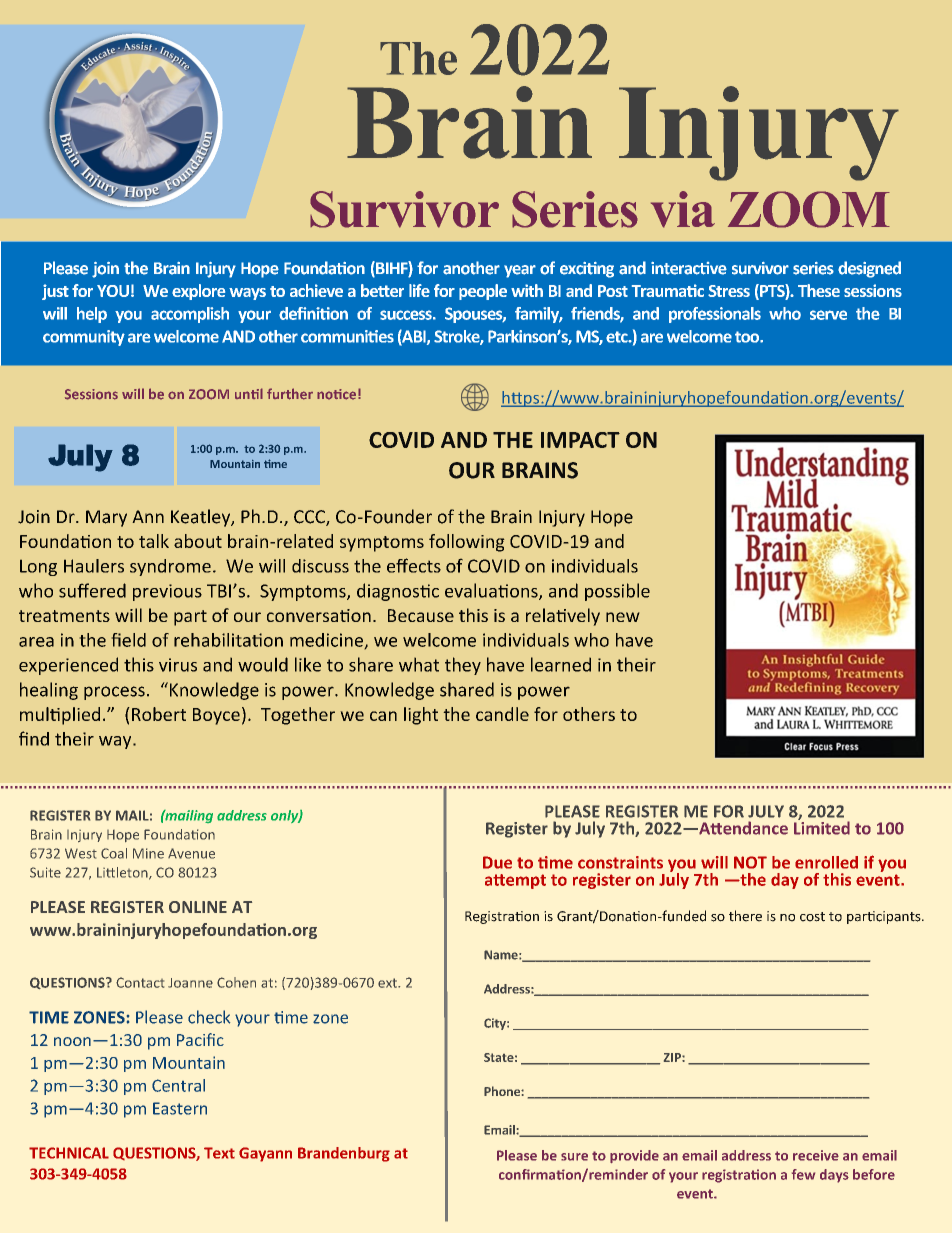 The image size is (952, 1233). What do you see at coordinates (497, 862) in the document?
I see `Due` at bounding box center [497, 862].
